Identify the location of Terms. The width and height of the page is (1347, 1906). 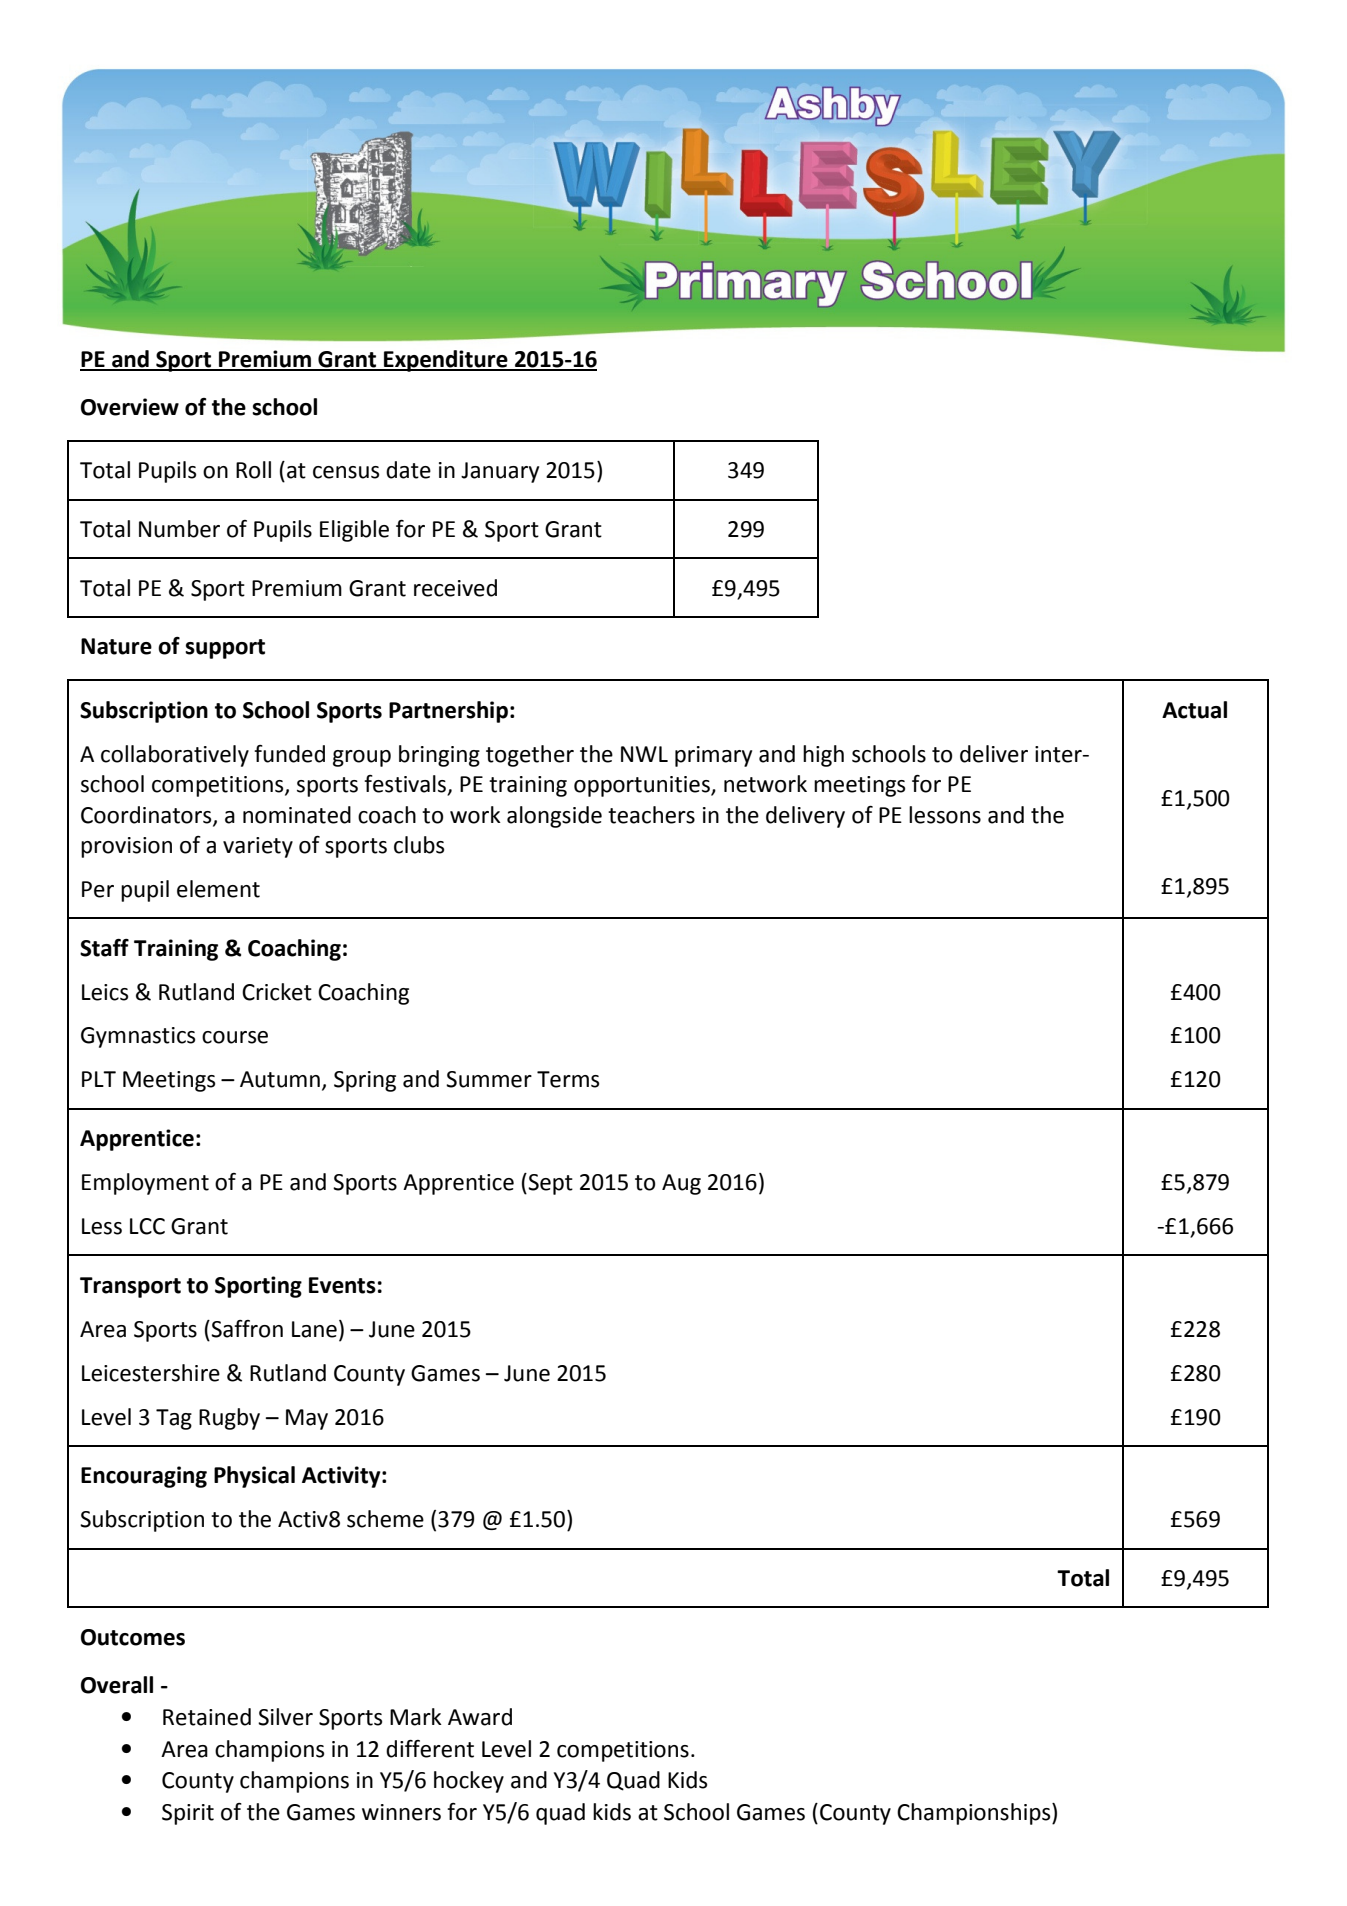
(568, 1079).
